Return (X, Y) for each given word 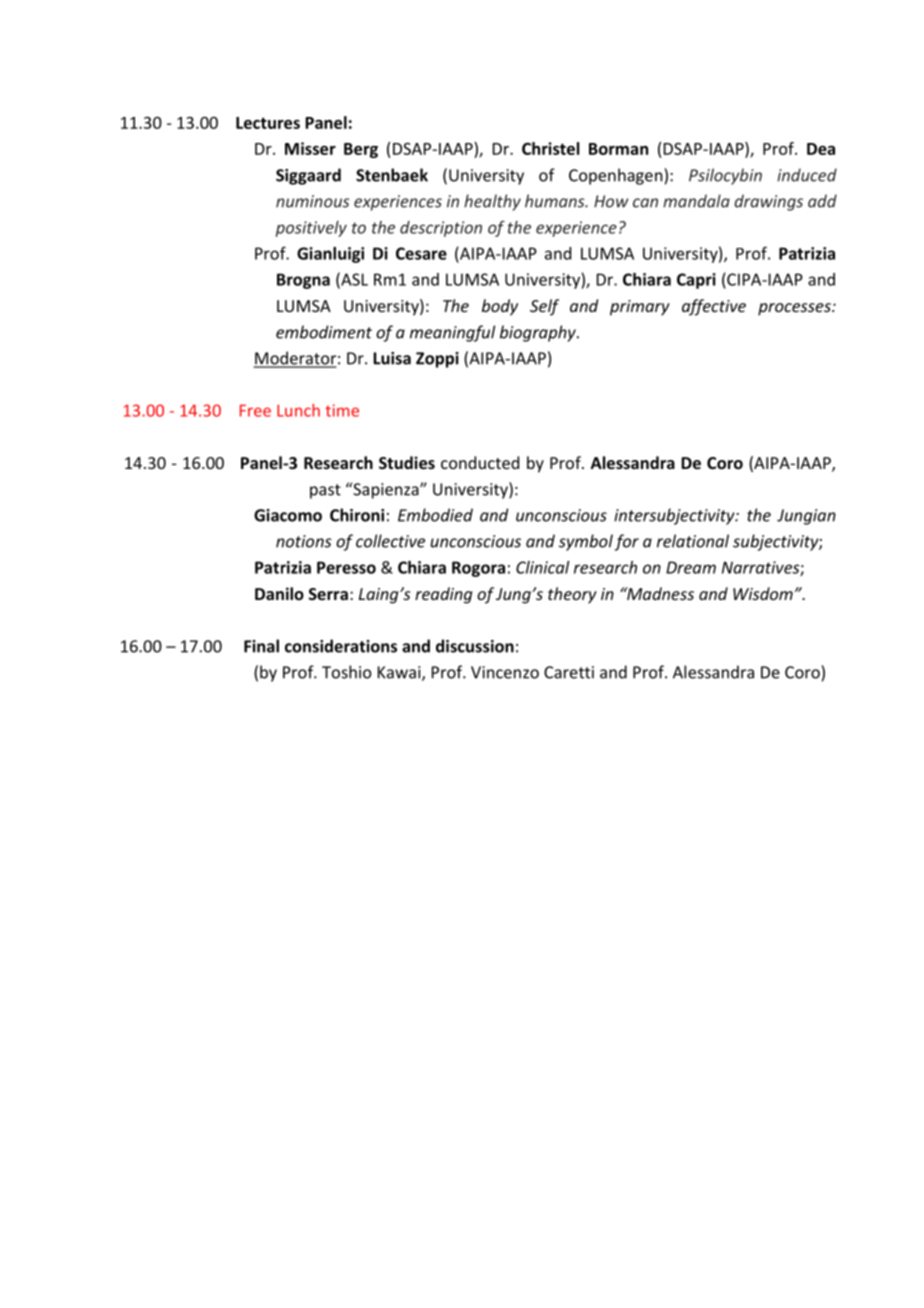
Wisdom (763, 593)
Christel (550, 148)
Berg (361, 150)
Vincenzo (505, 672)
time (342, 410)
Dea (821, 149)
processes (795, 309)
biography (539, 333)
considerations (341, 646)
